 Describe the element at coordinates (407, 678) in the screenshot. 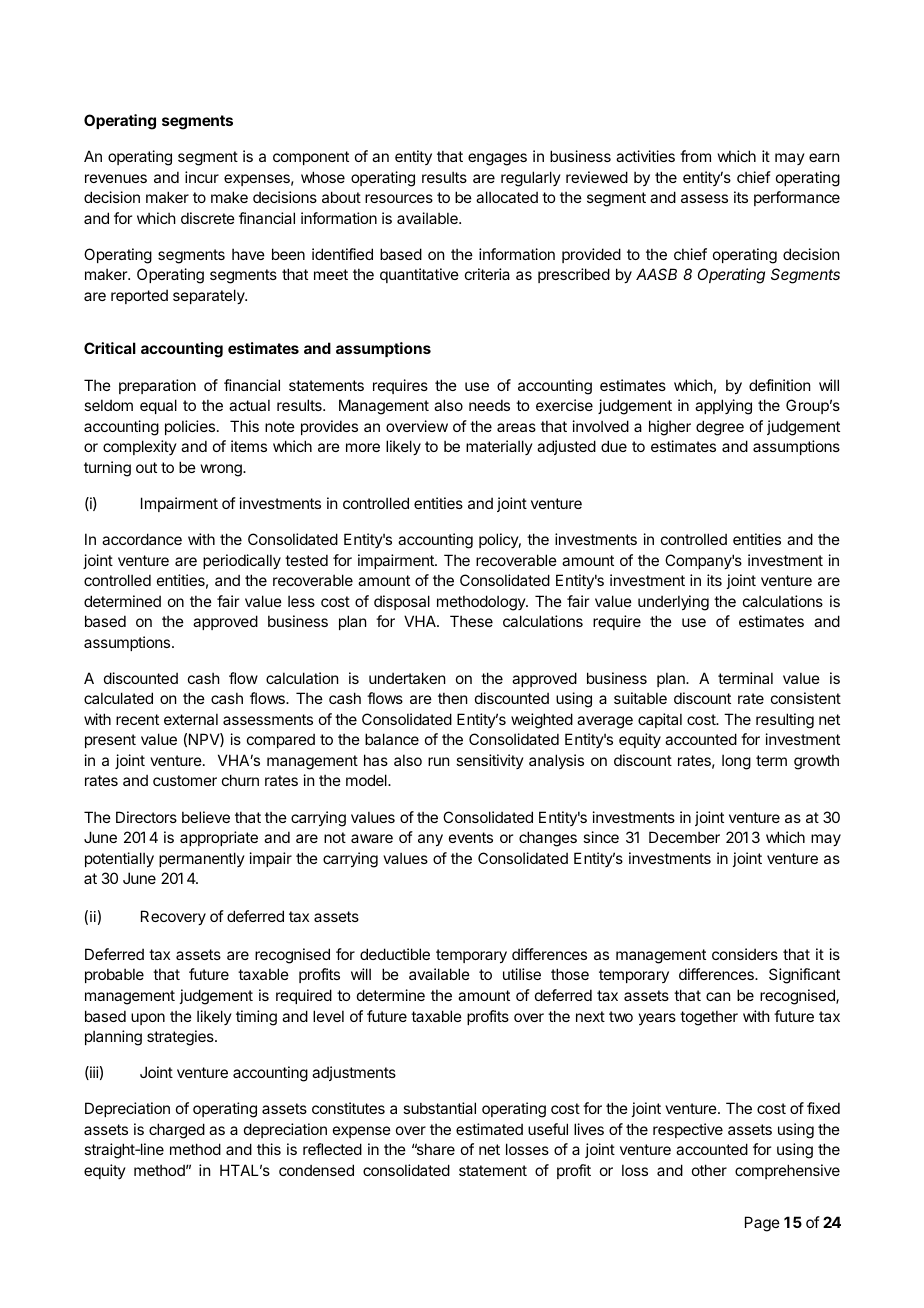

I see `undertaken` at that location.
